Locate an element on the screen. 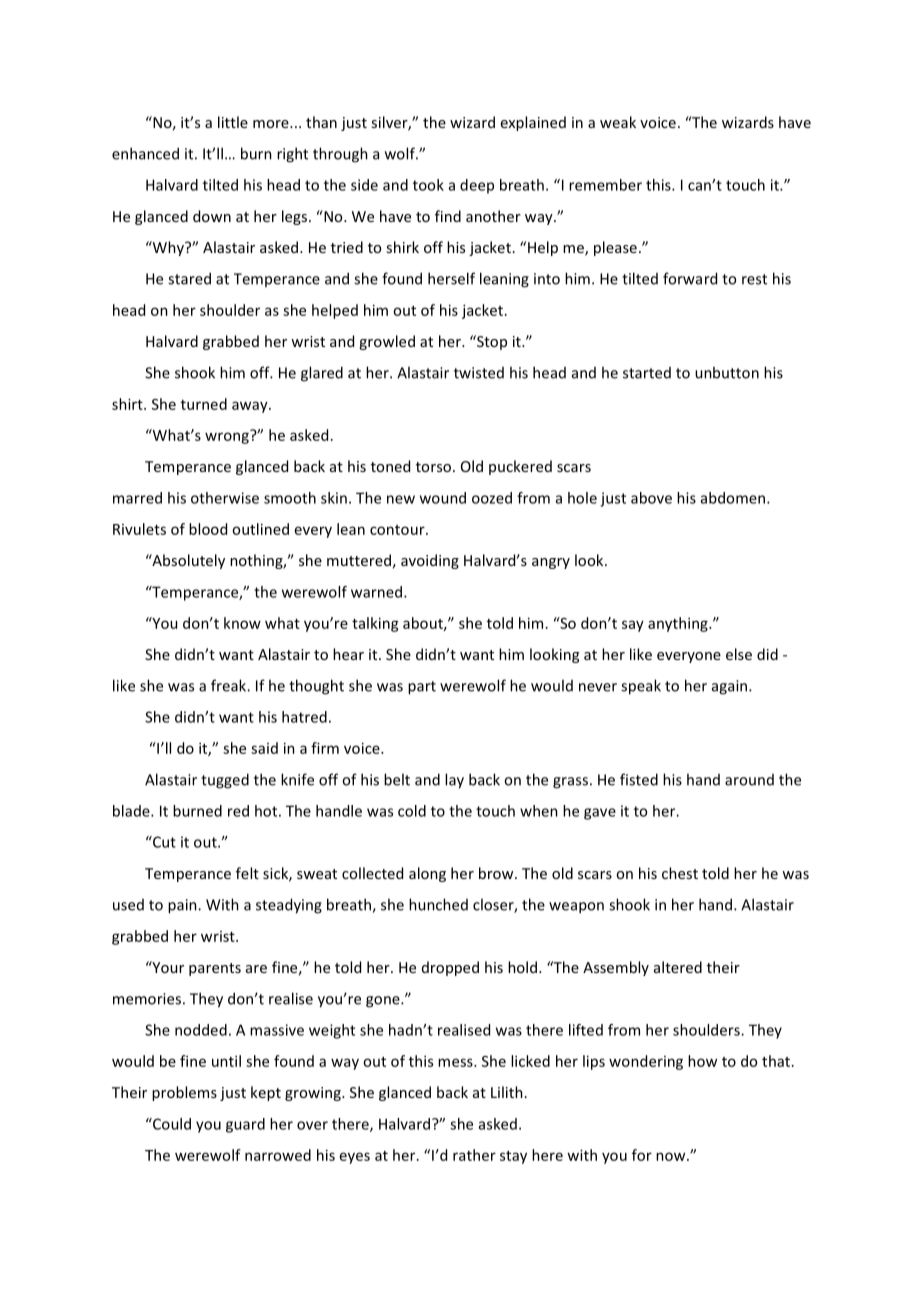  tugged is located at coordinates (225, 781).
